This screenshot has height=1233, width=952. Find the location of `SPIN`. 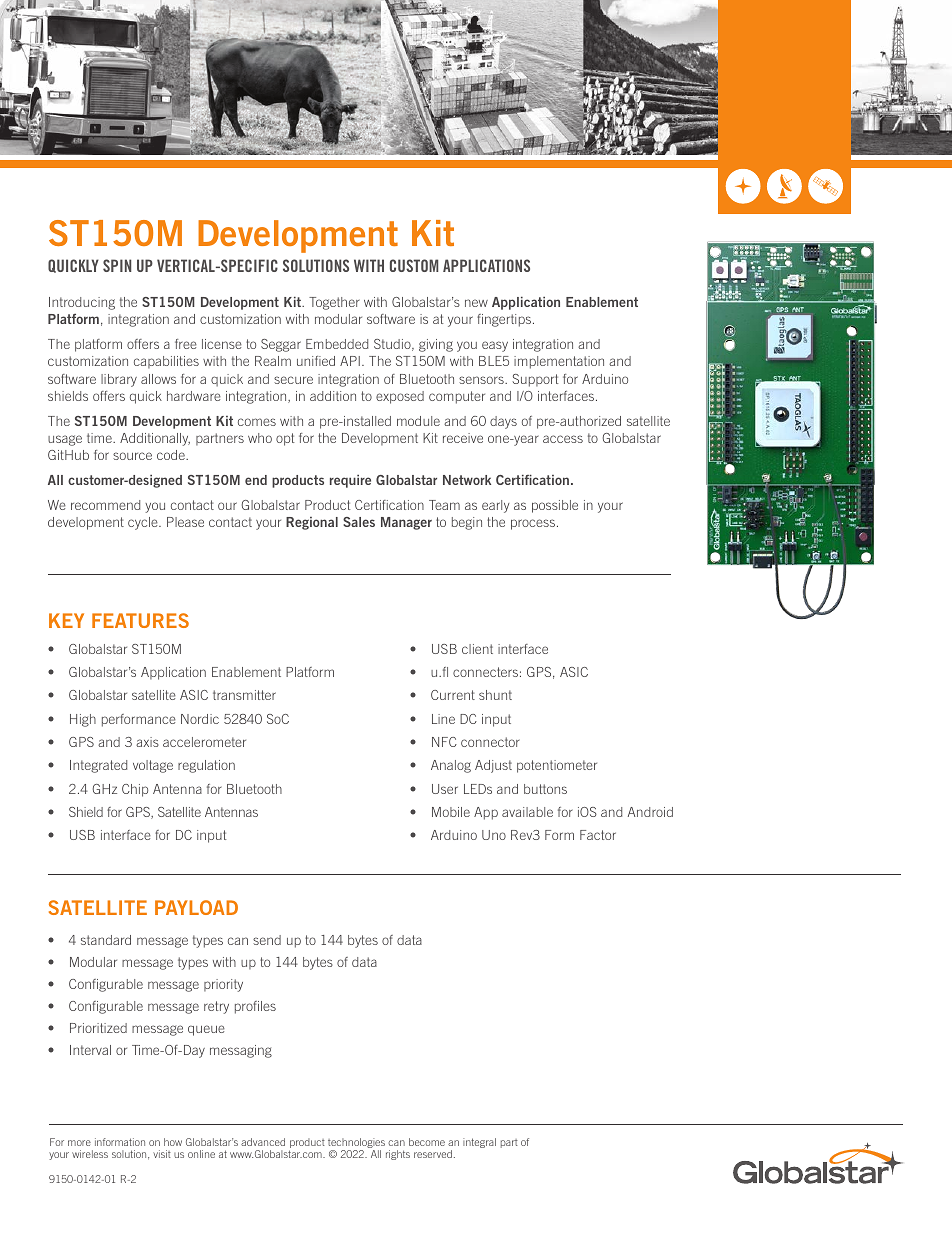

SPIN is located at coordinates (117, 265).
